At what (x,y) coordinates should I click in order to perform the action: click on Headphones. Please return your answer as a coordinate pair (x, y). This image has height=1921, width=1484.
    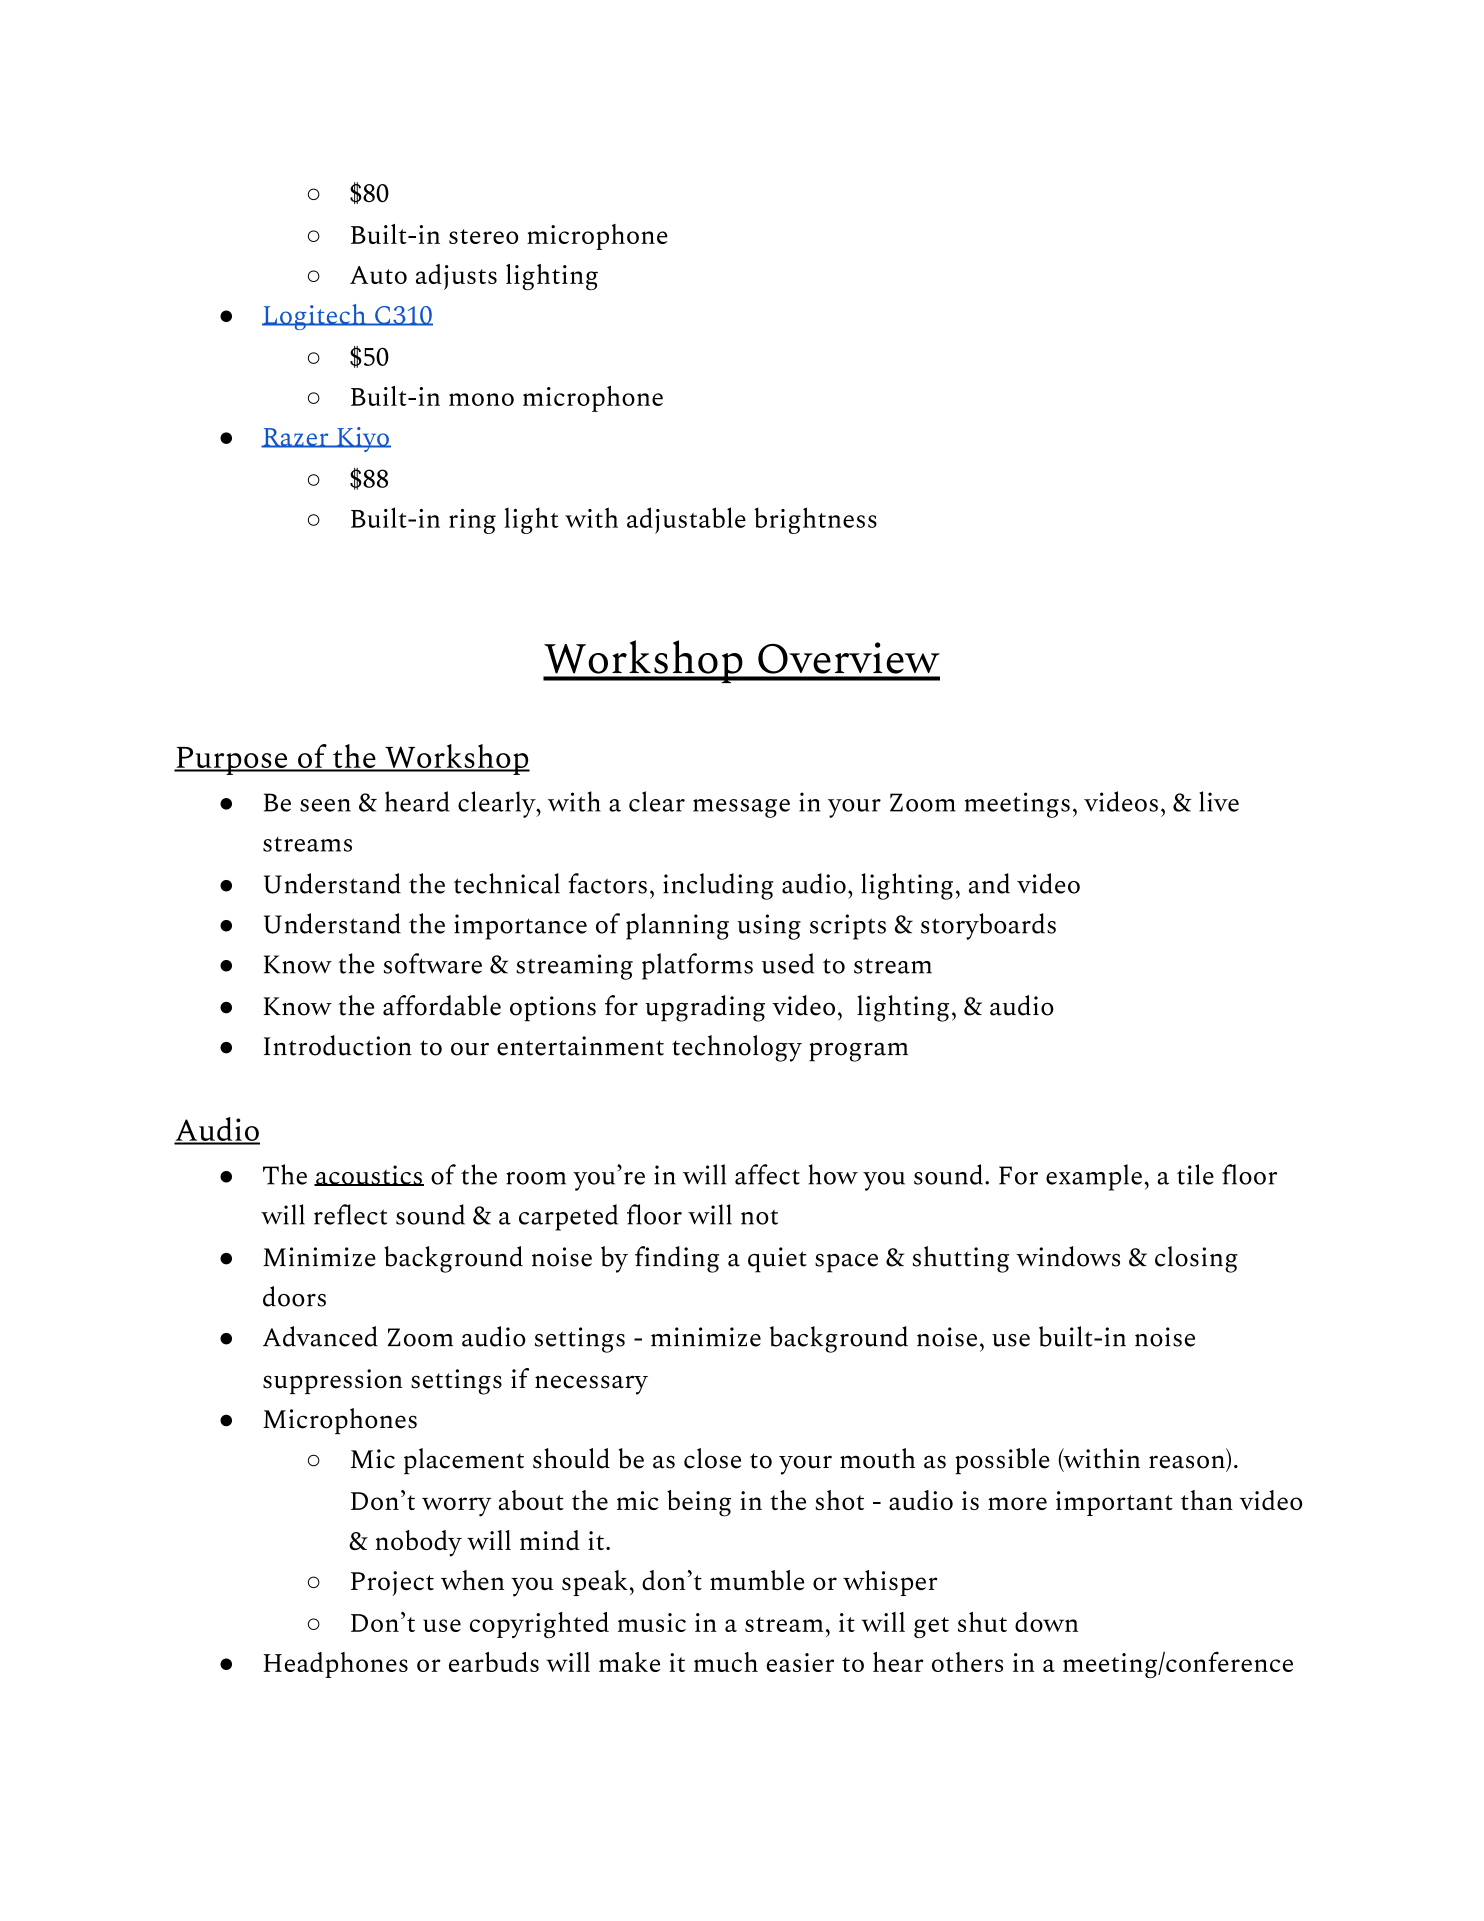
    Looking at the image, I should click on (335, 1665).
